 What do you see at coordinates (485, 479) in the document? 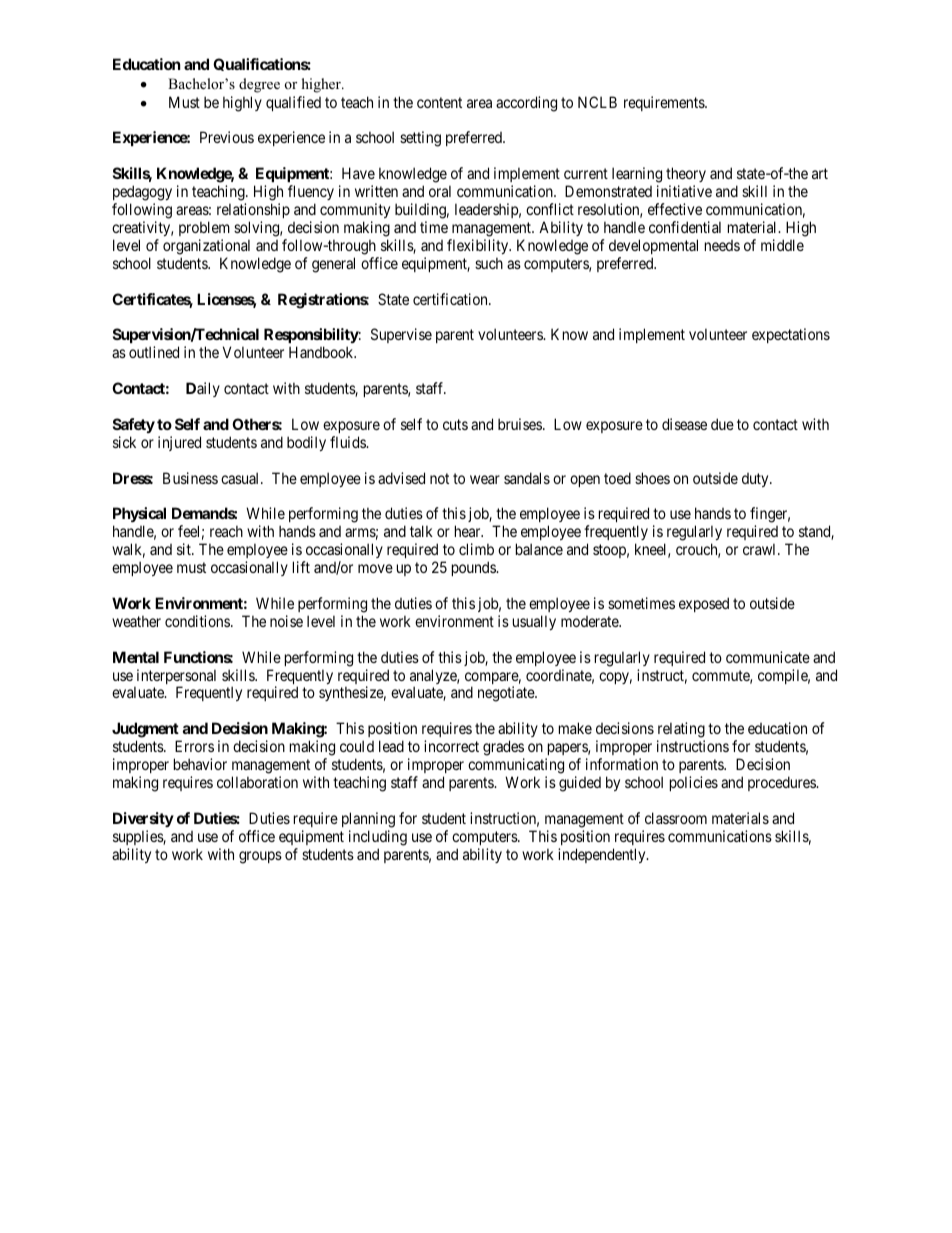
I see `wear` at bounding box center [485, 479].
